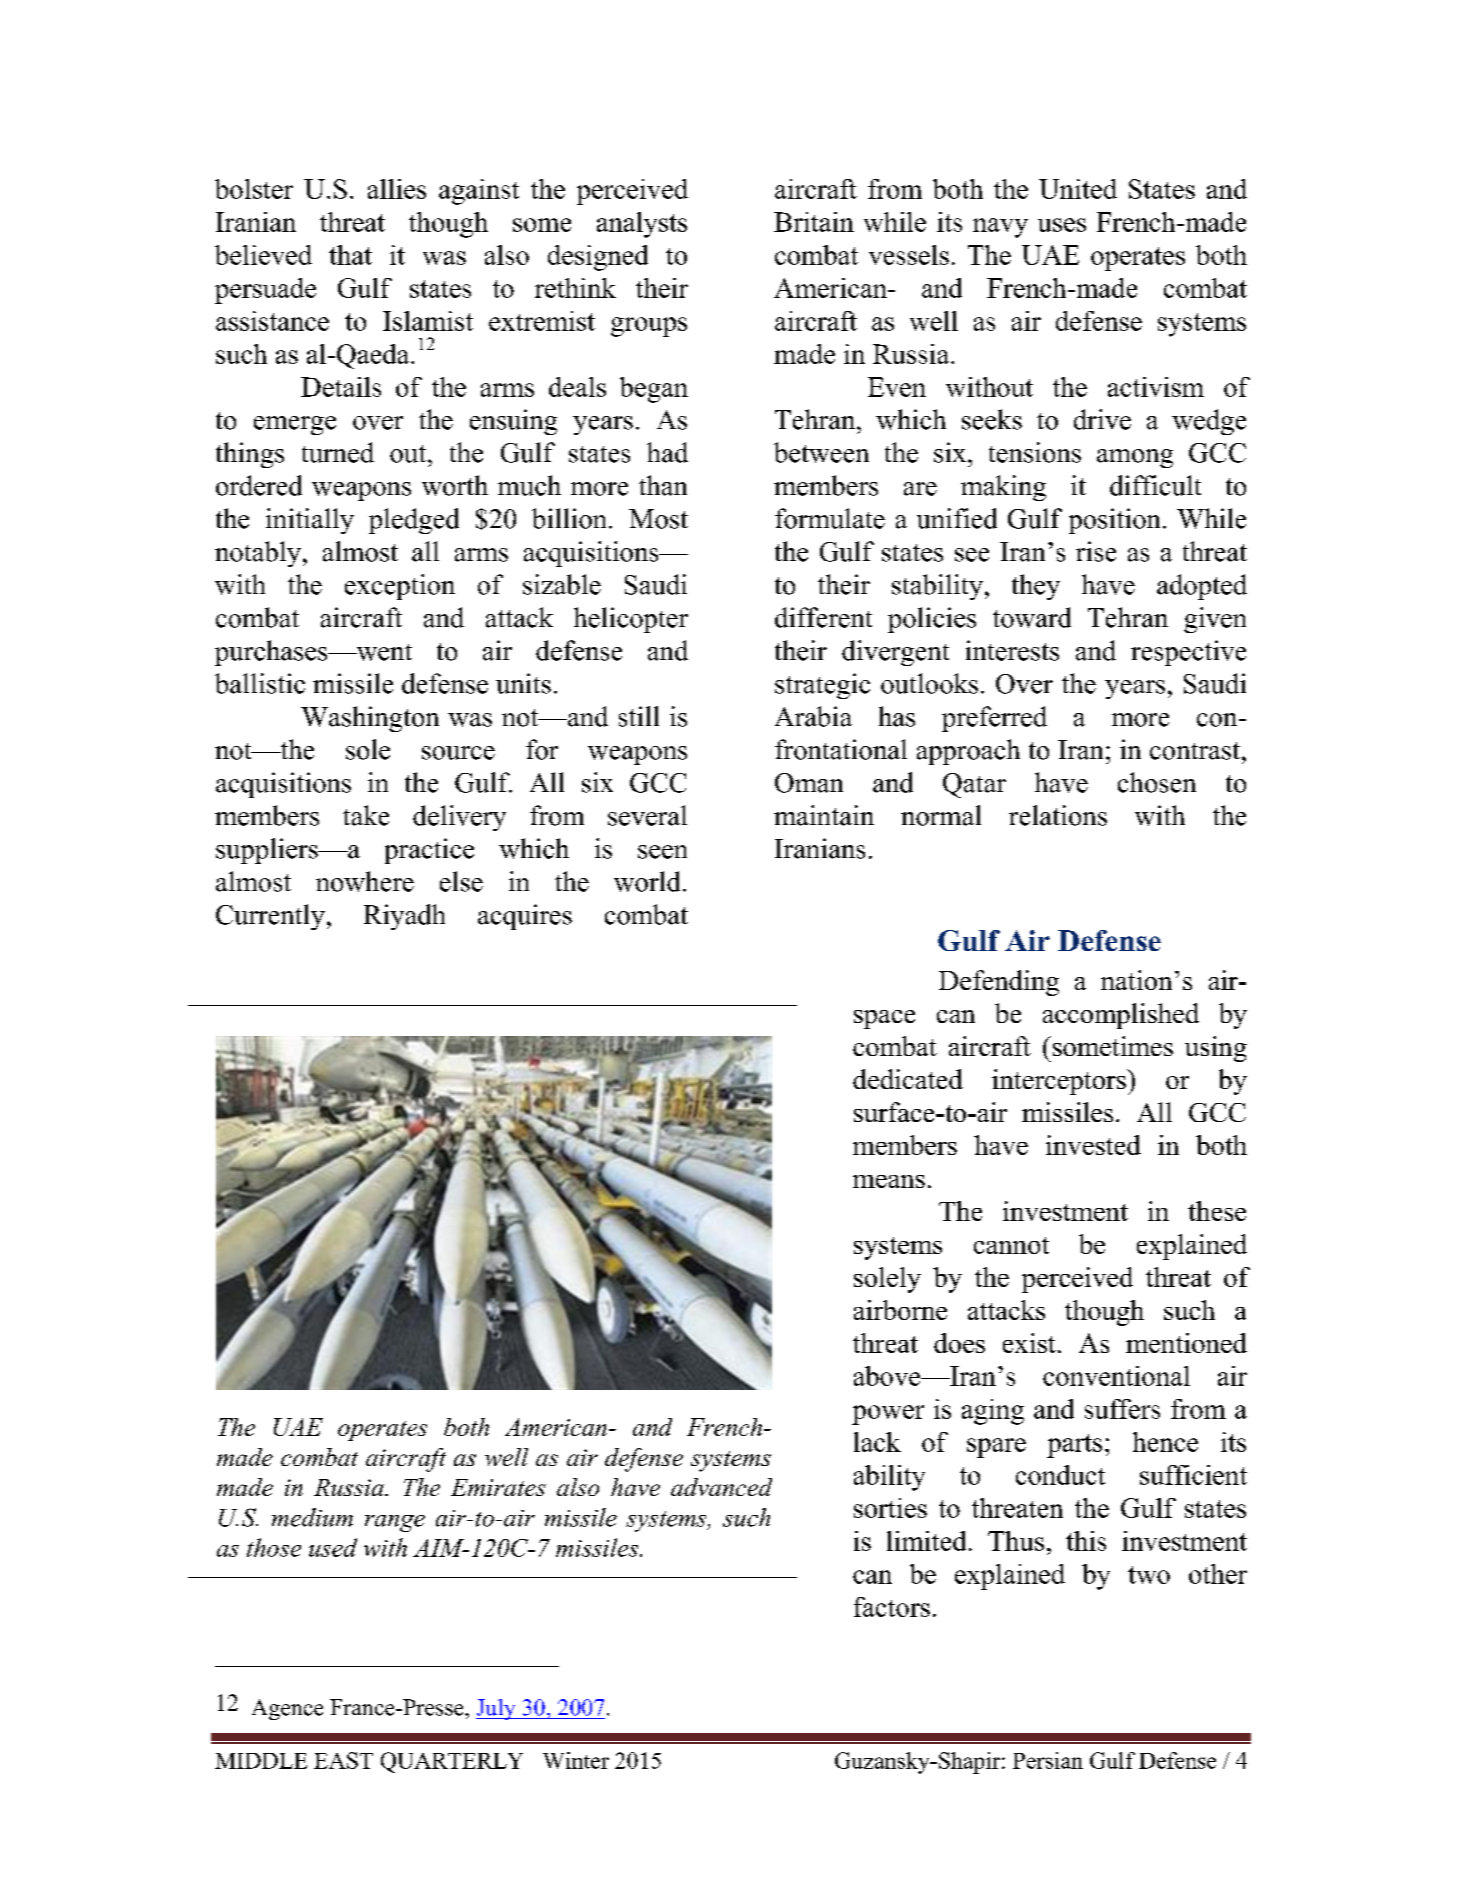  Describe the element at coordinates (343, 1760) in the screenshot. I see `EAST` at that location.
